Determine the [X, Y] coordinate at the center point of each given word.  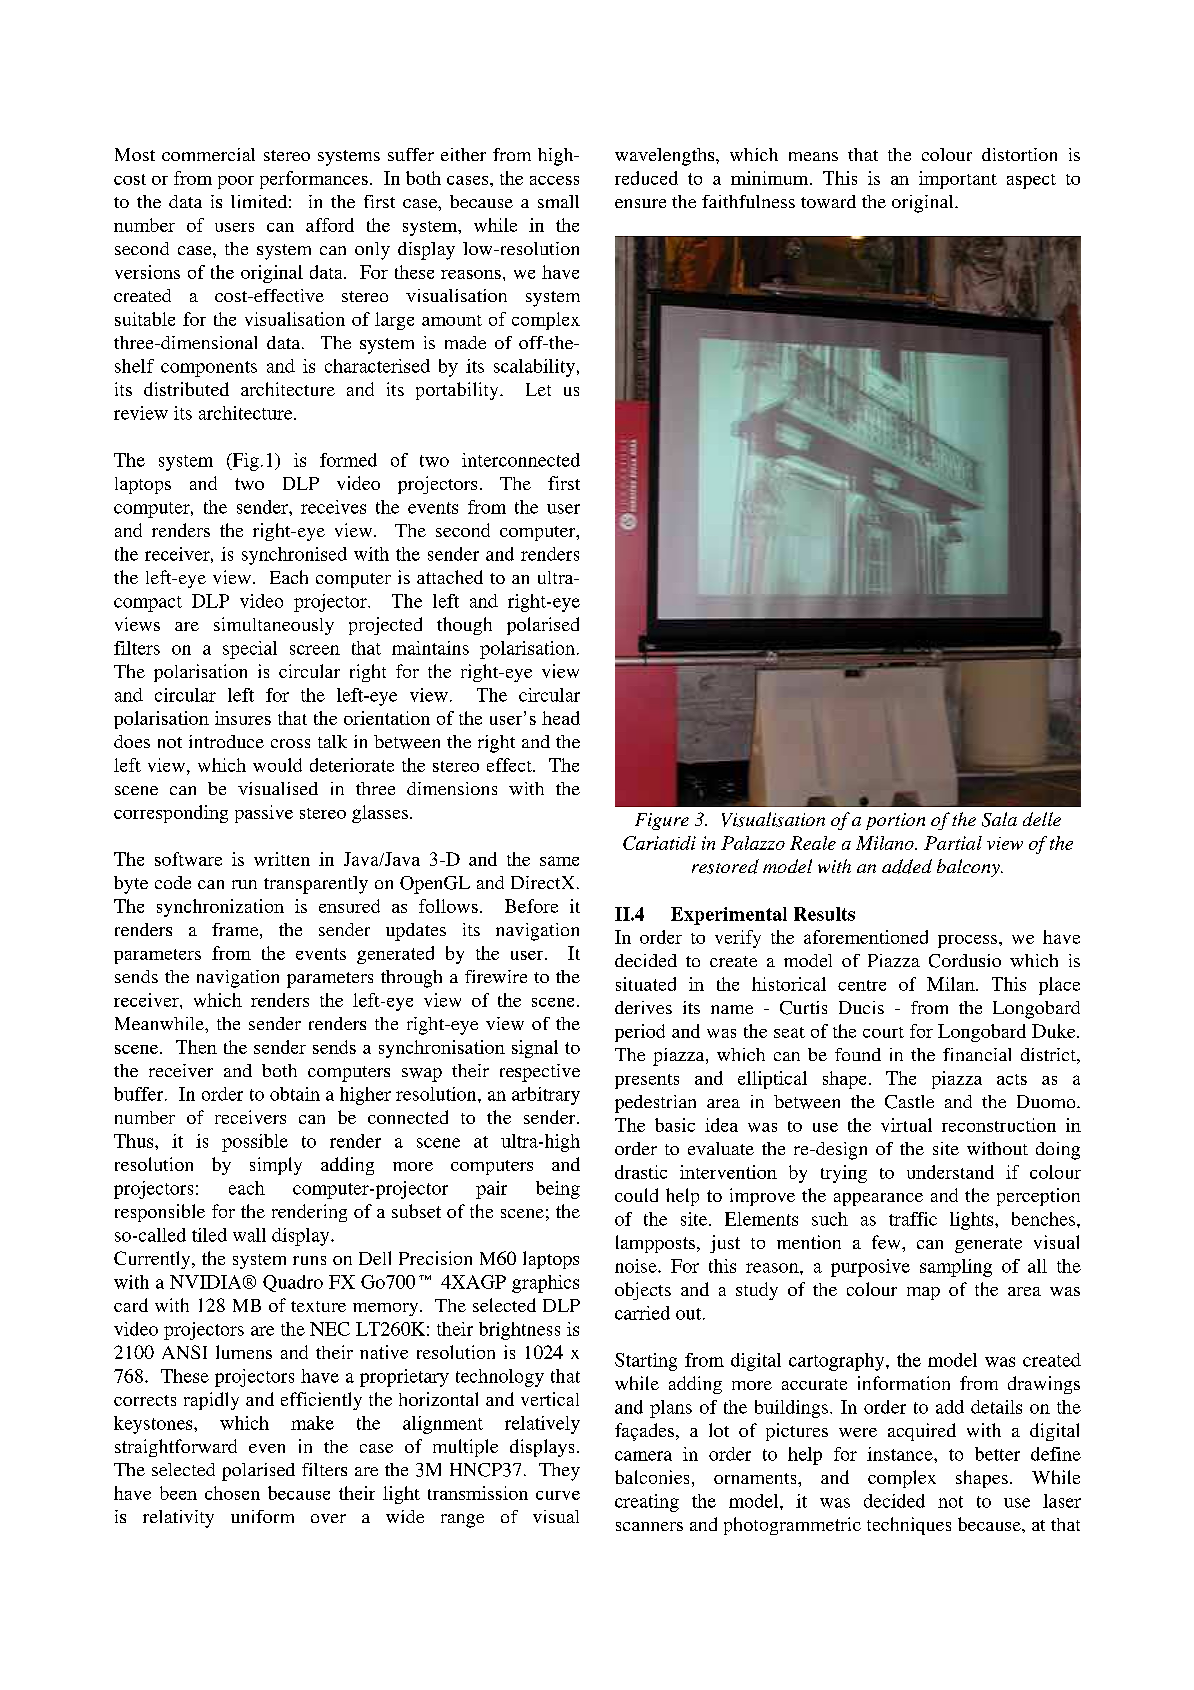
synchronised [294, 556]
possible [255, 1143]
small [558, 201]
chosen [232, 1493]
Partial [953, 843]
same [559, 861]
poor [236, 182]
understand [950, 1172]
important [958, 180]
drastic [641, 1172]
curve [558, 1495]
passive [264, 814]
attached [450, 577]
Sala [999, 819]
